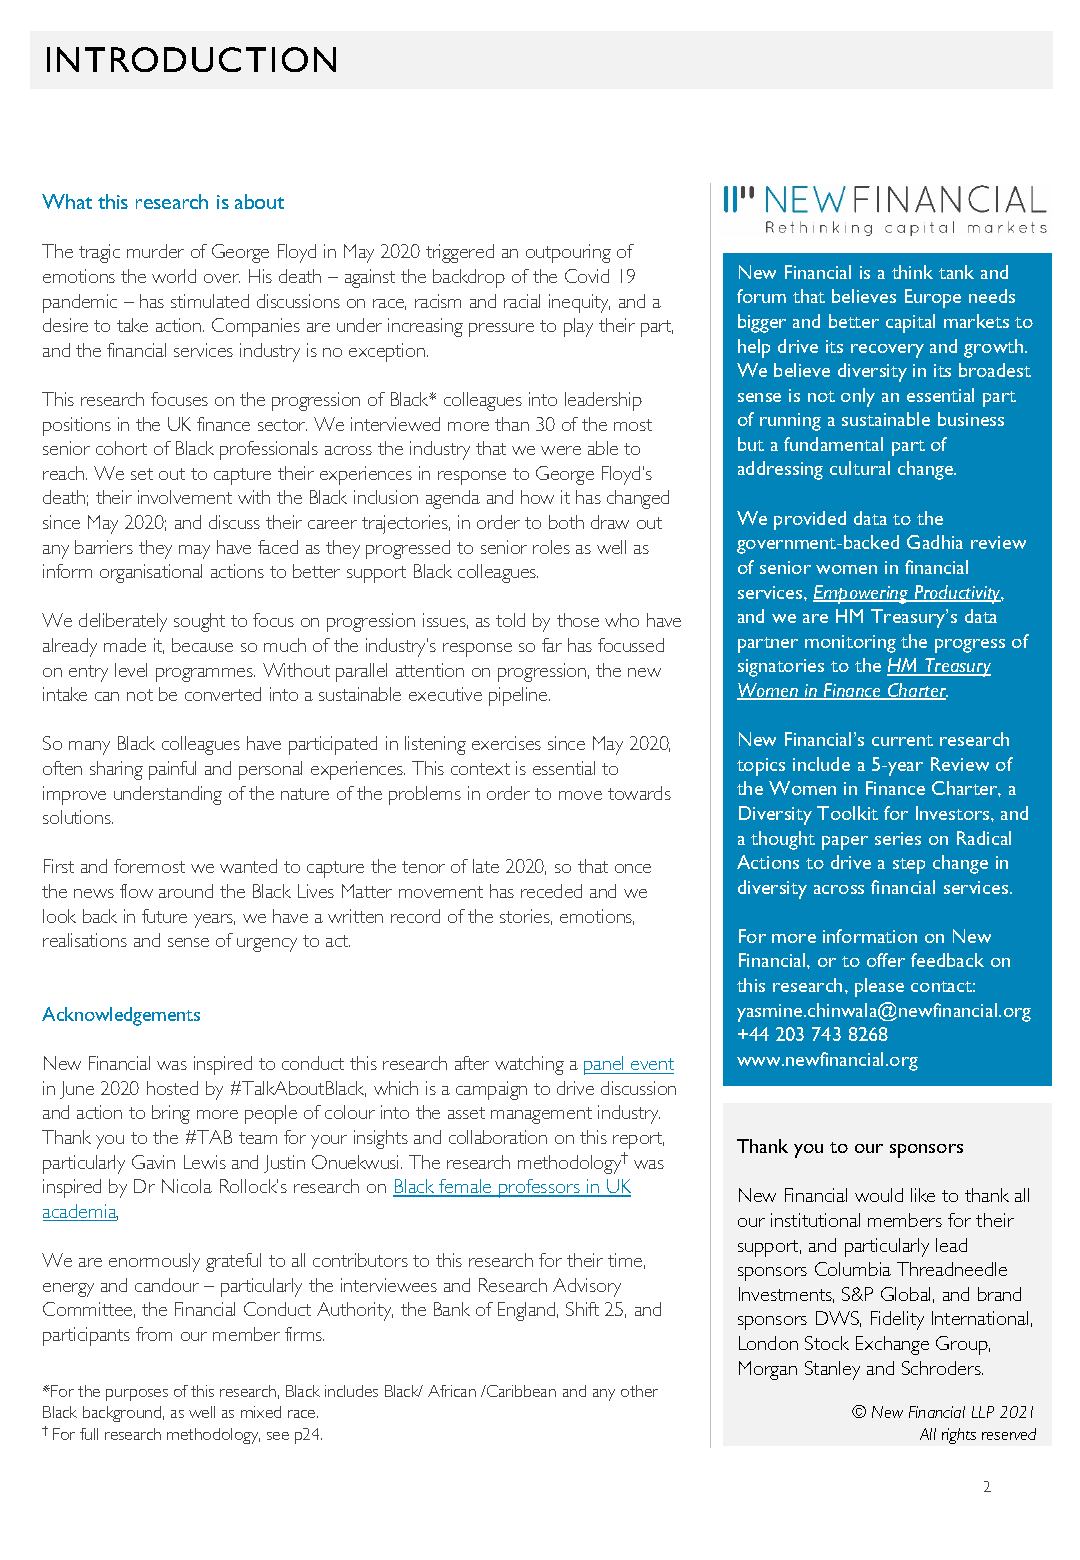  Describe the element at coordinates (568, 253) in the image. I see `outpouring` at that location.
